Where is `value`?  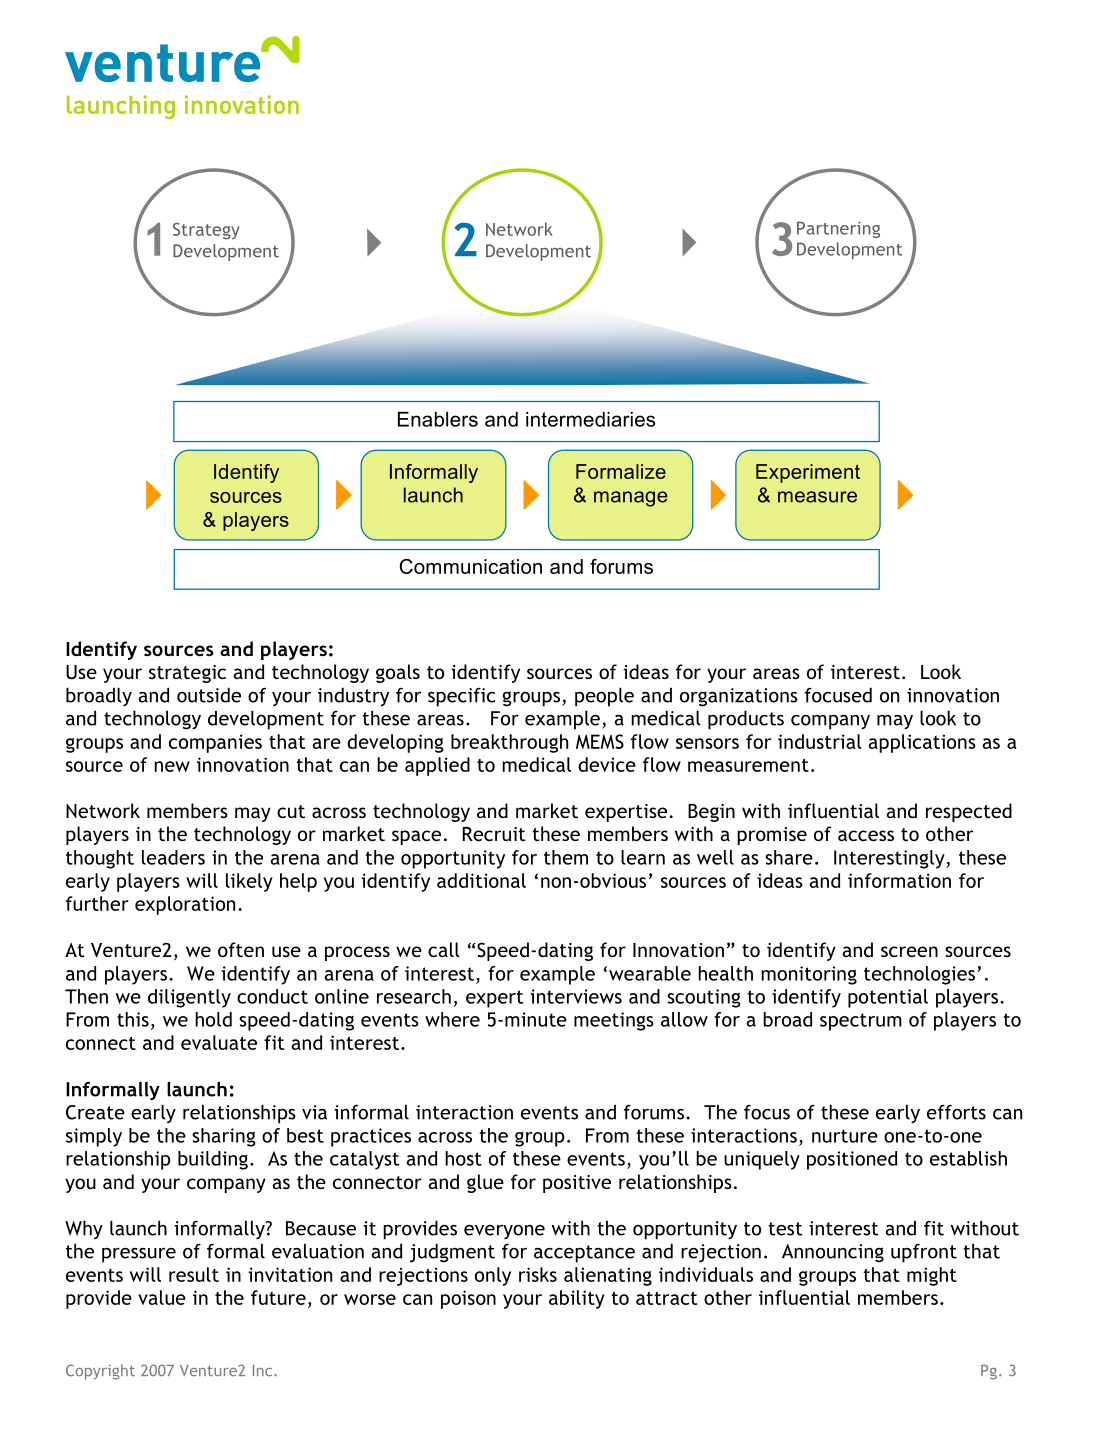
value is located at coordinates (162, 1297).
